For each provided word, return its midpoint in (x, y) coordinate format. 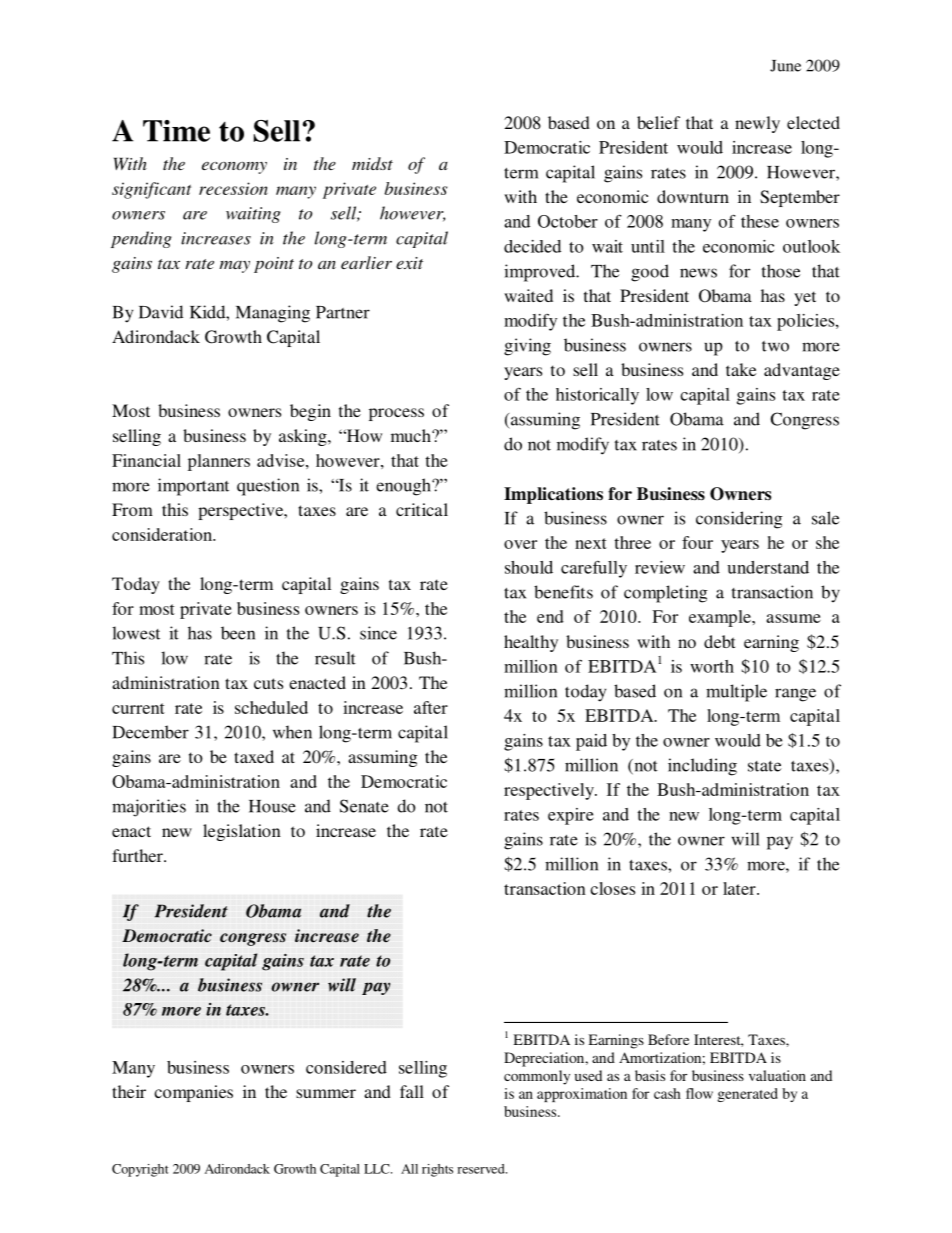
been (238, 633)
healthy (531, 643)
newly (757, 124)
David (161, 312)
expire (571, 816)
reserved (482, 1169)
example (721, 618)
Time (176, 131)
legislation (242, 832)
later (740, 888)
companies (193, 1093)
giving (527, 347)
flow (699, 1093)
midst (372, 163)
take (741, 369)
